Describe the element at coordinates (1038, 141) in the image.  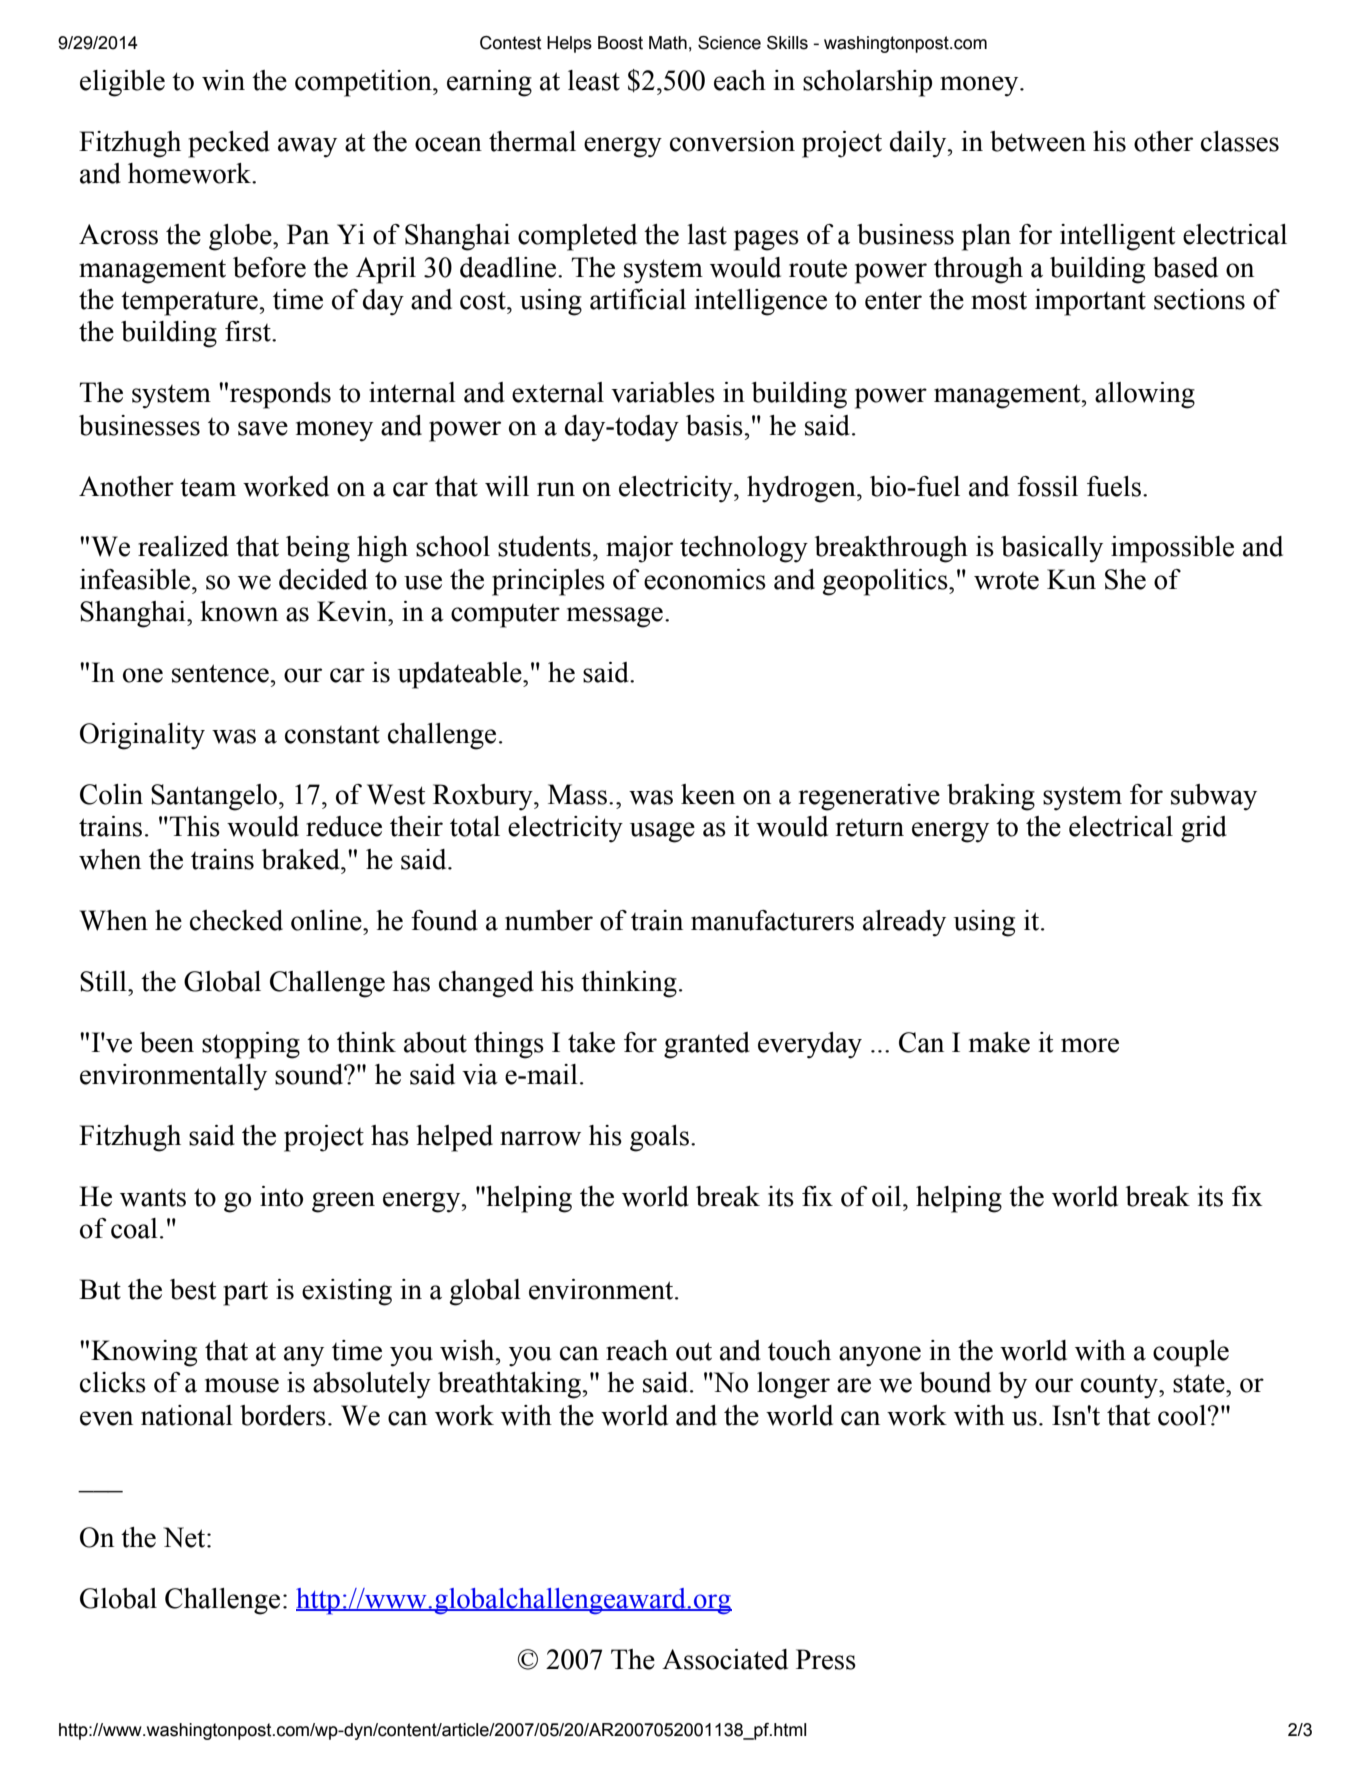
I see `between` at that location.
